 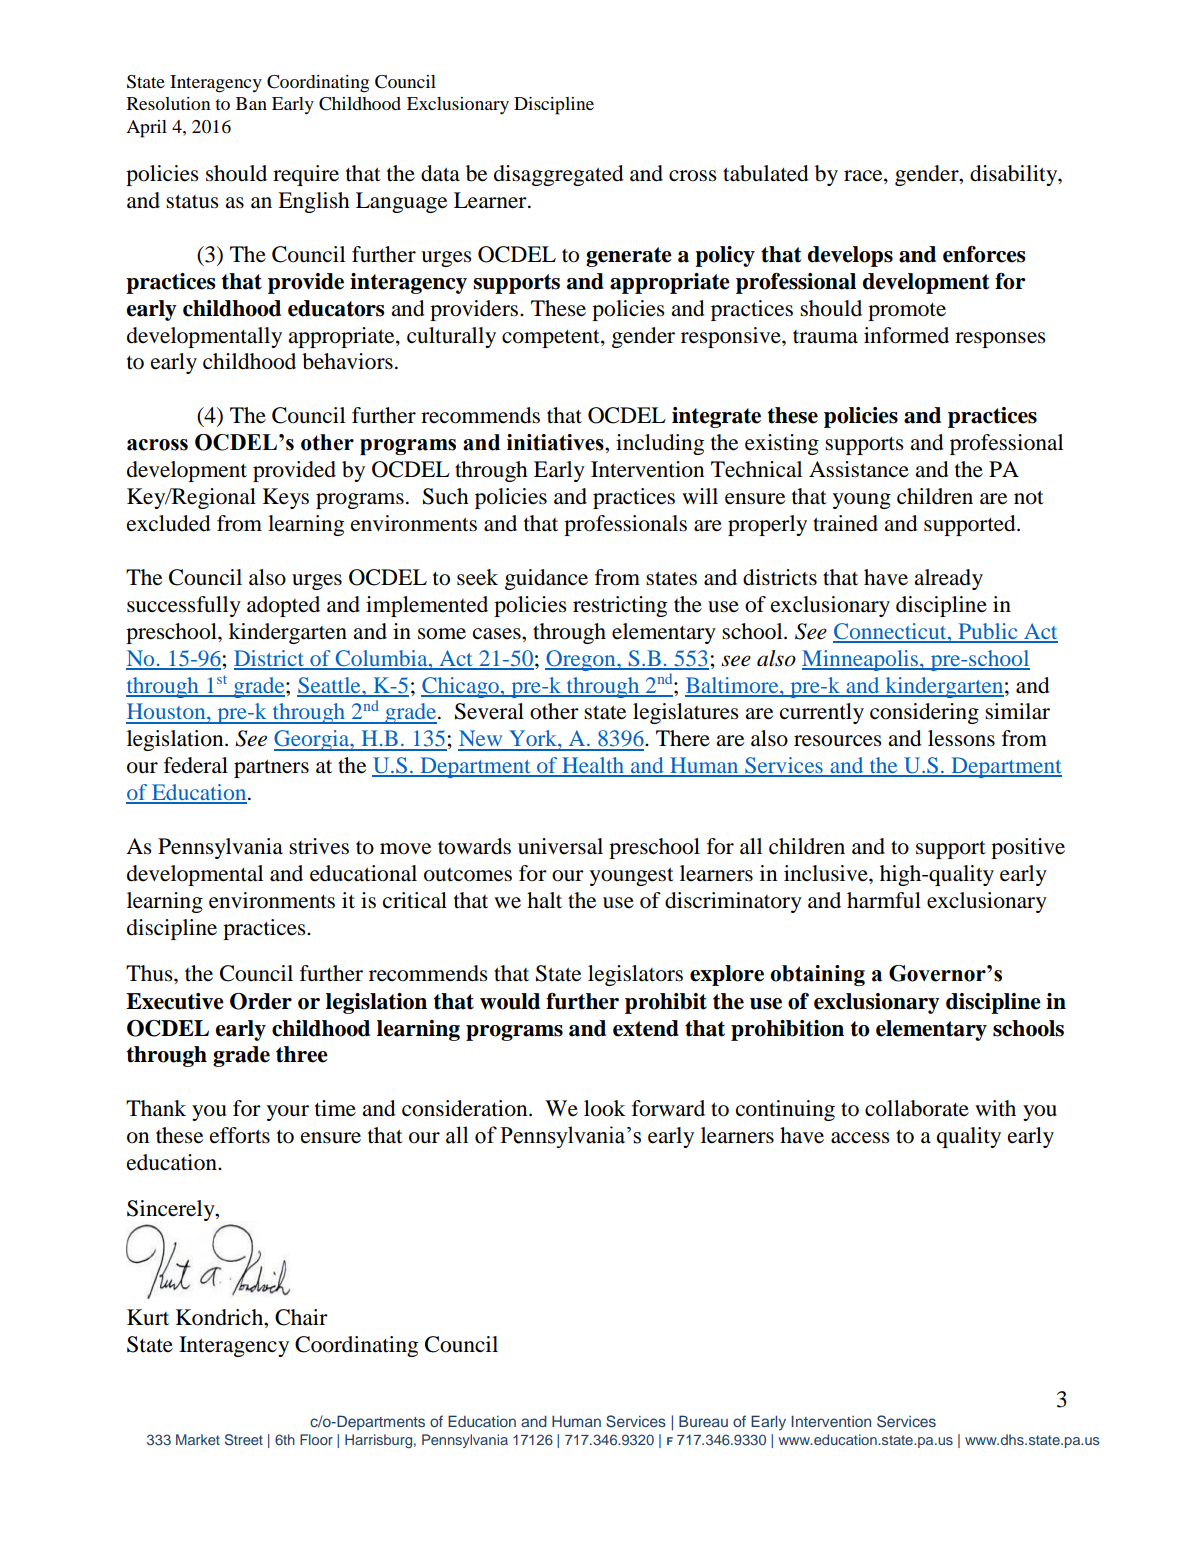 What do you see at coordinates (917, 1108) in the image?
I see `collaborate` at bounding box center [917, 1108].
